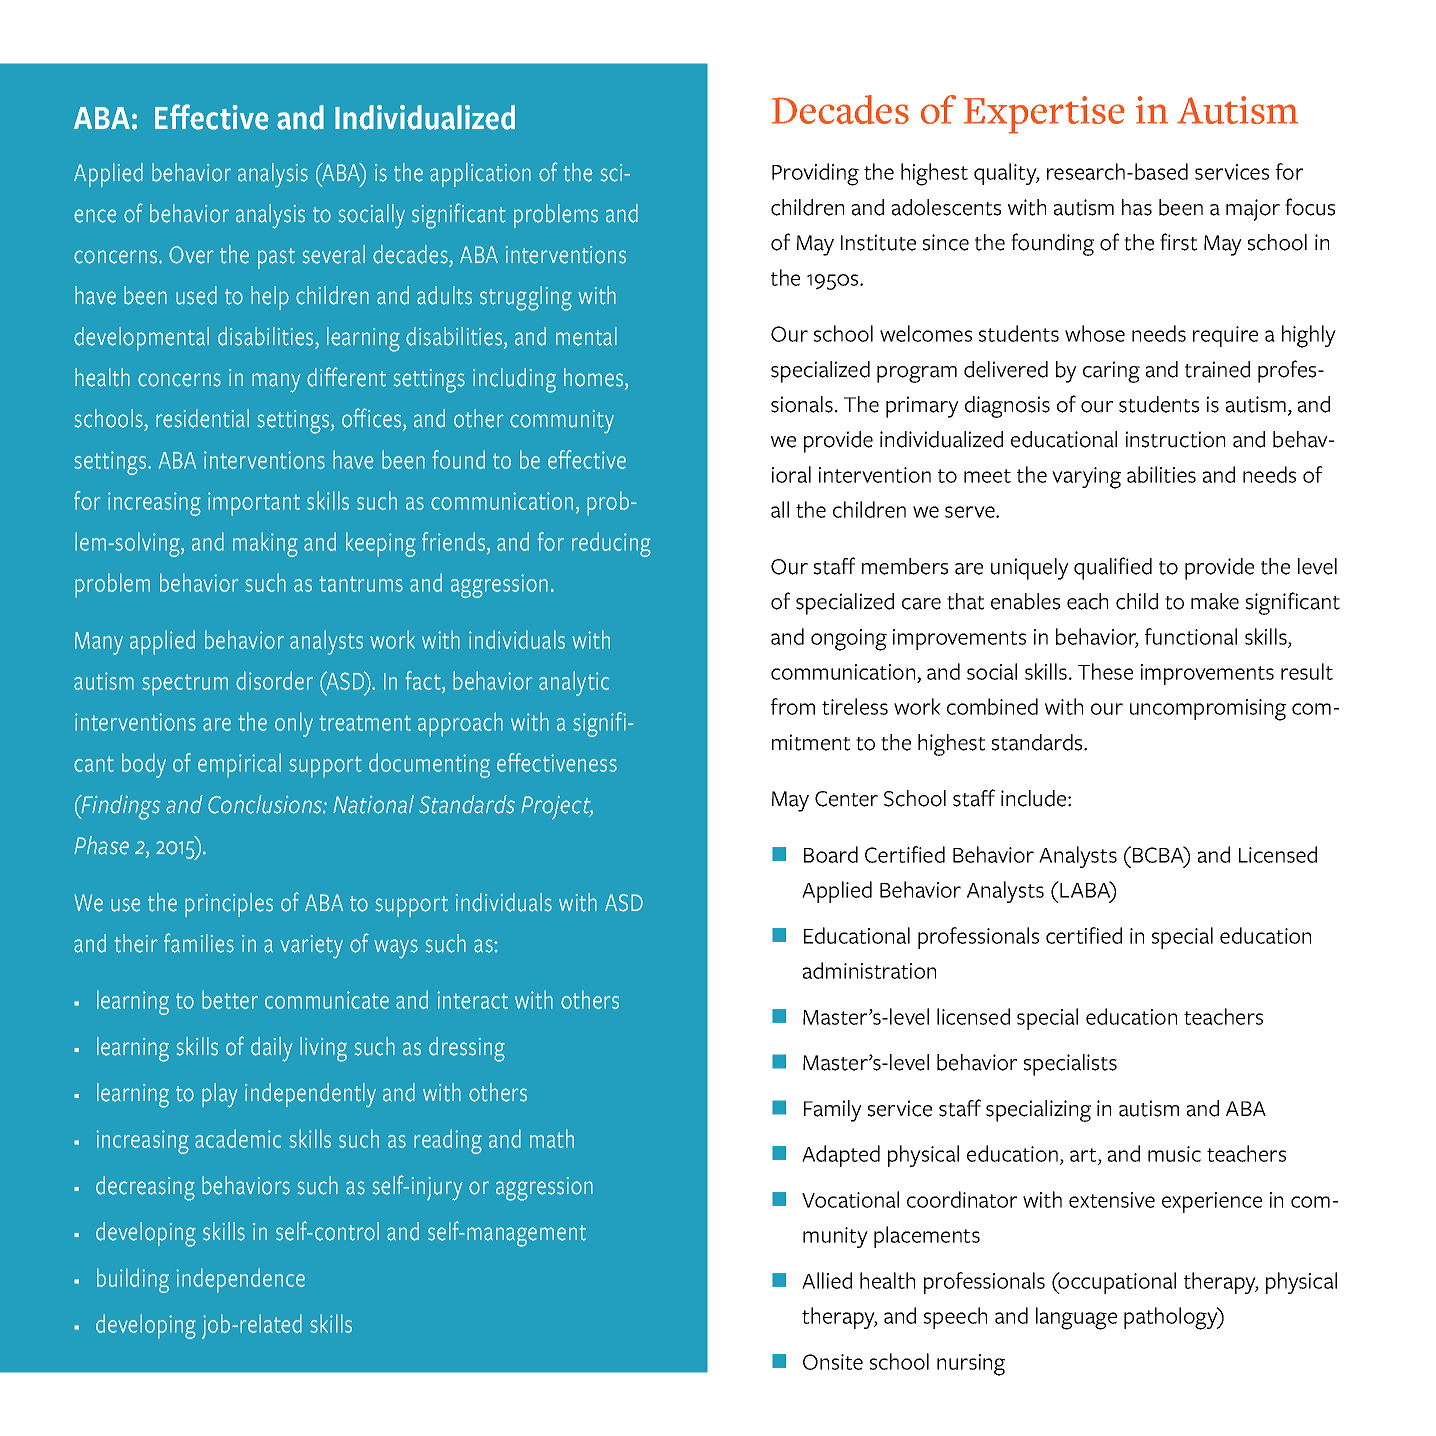  What do you see at coordinates (815, 174) in the image?
I see `Providing` at bounding box center [815, 174].
